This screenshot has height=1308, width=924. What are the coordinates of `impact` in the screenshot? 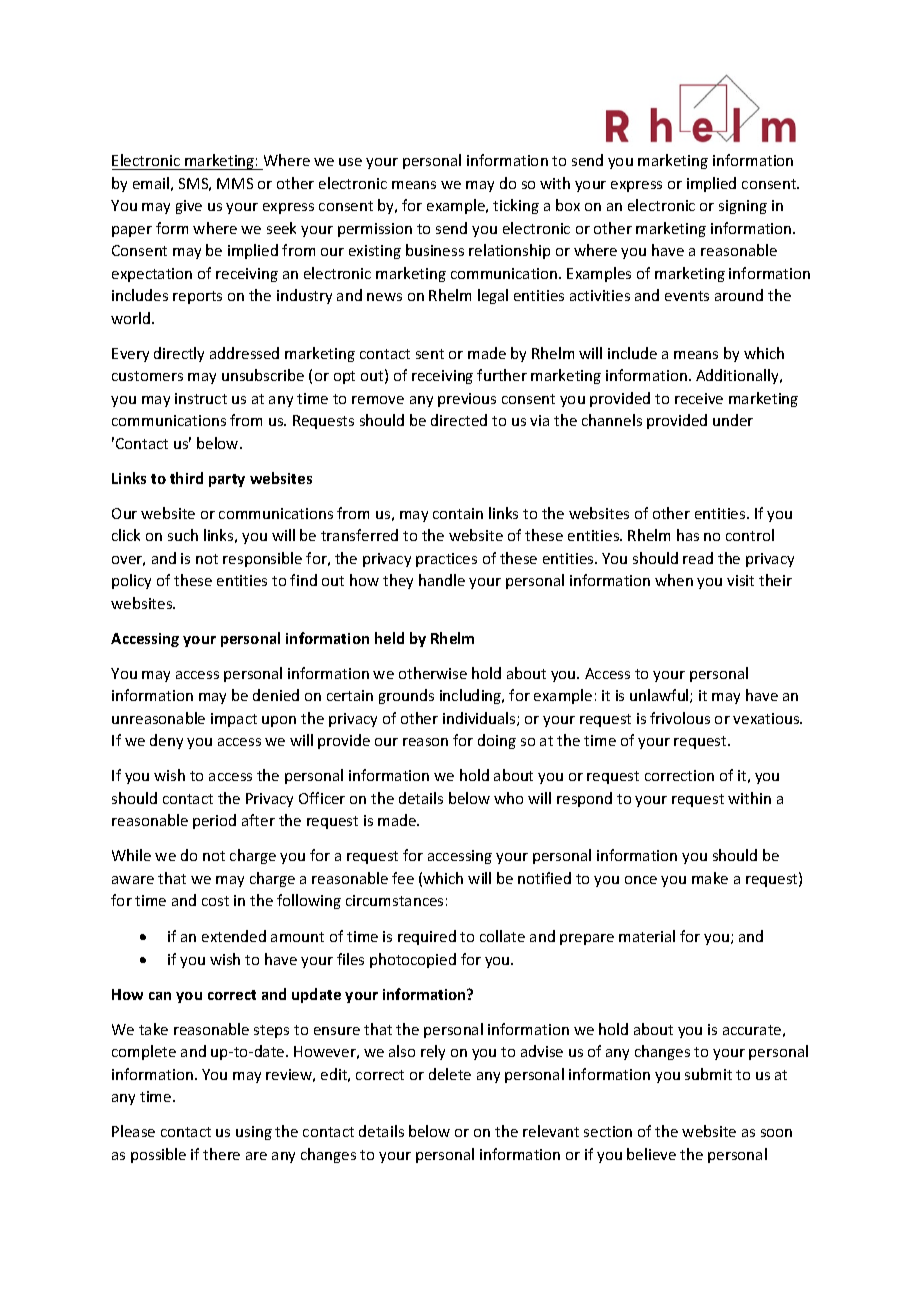 It's located at (234, 720).
